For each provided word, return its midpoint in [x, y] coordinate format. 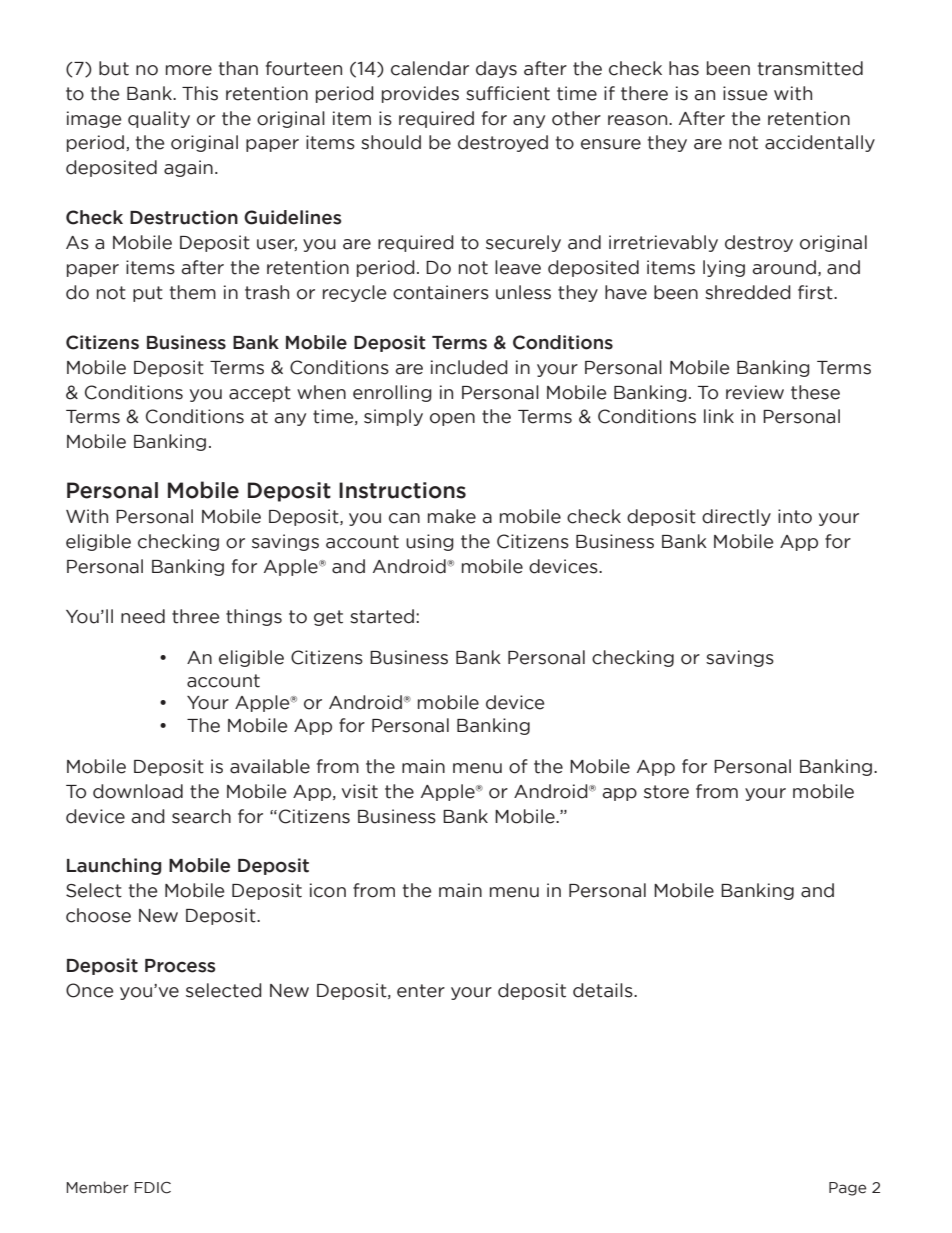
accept [260, 394]
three [195, 616]
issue [745, 93]
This [200, 93]
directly [736, 517]
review [755, 392]
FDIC [152, 1188]
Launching [114, 866]
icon [328, 890]
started [382, 616]
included [469, 367]
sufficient [508, 93]
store [666, 792]
